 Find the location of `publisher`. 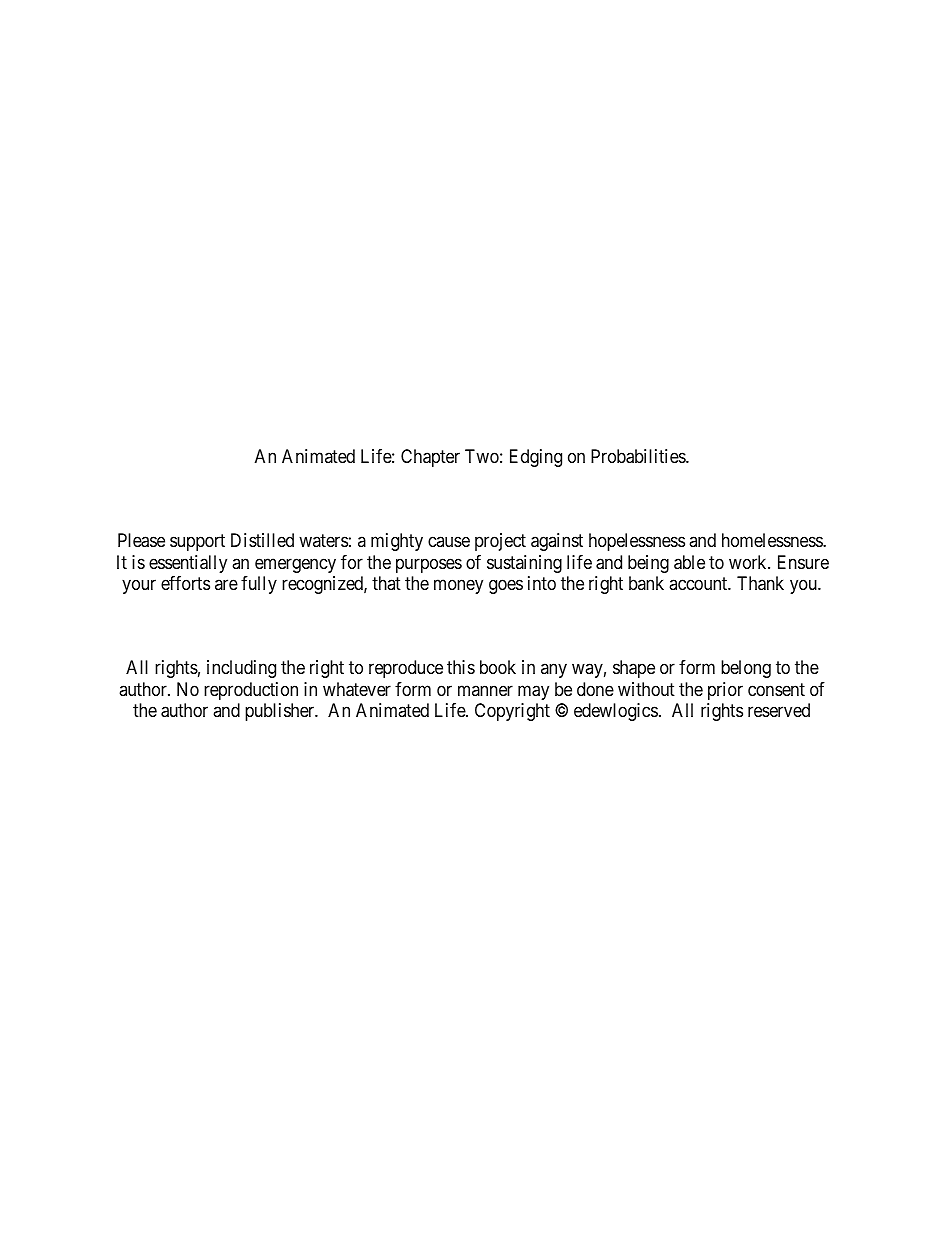

publisher is located at coordinates (281, 712).
